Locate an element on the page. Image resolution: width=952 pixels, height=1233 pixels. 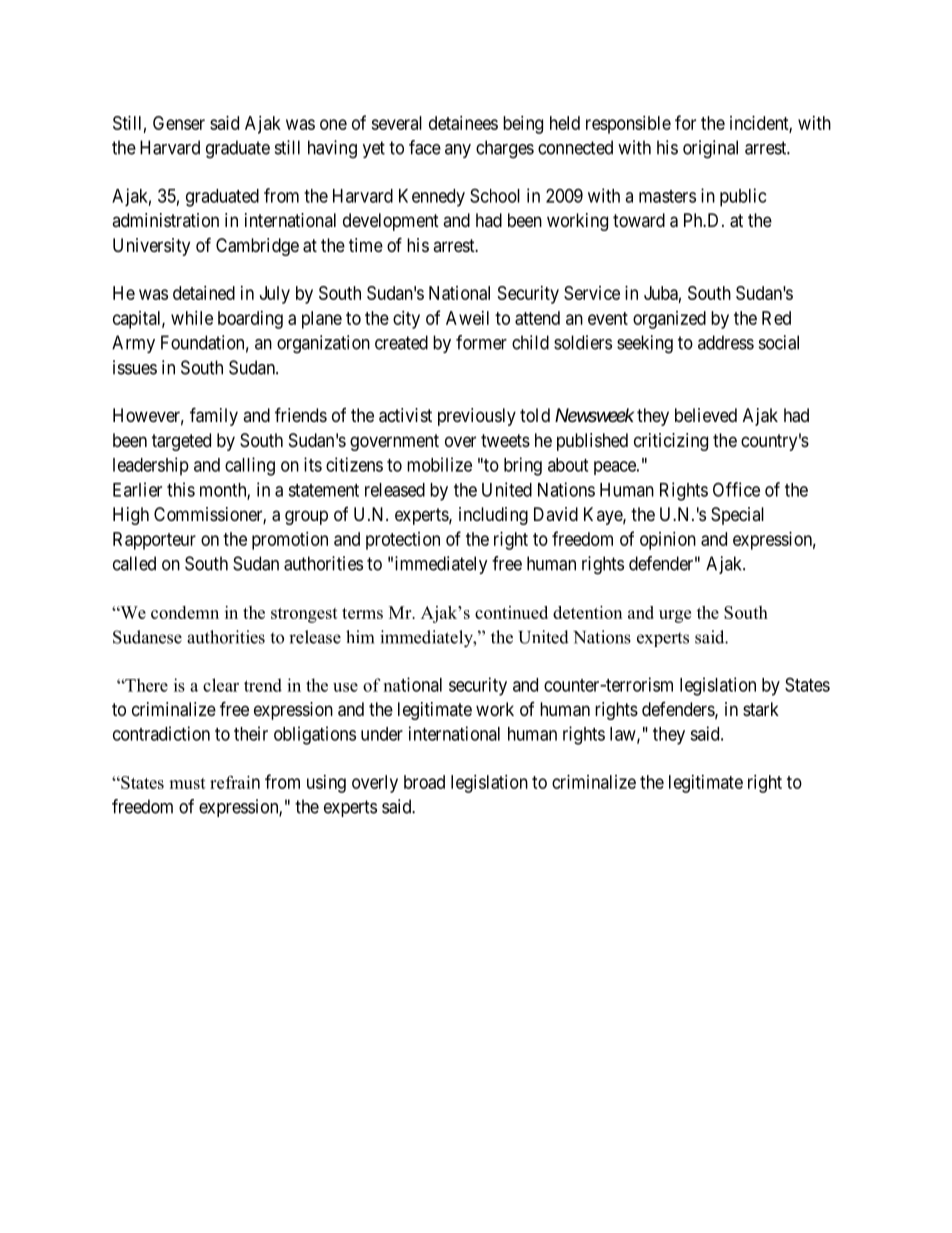
city is located at coordinates (406, 320).
